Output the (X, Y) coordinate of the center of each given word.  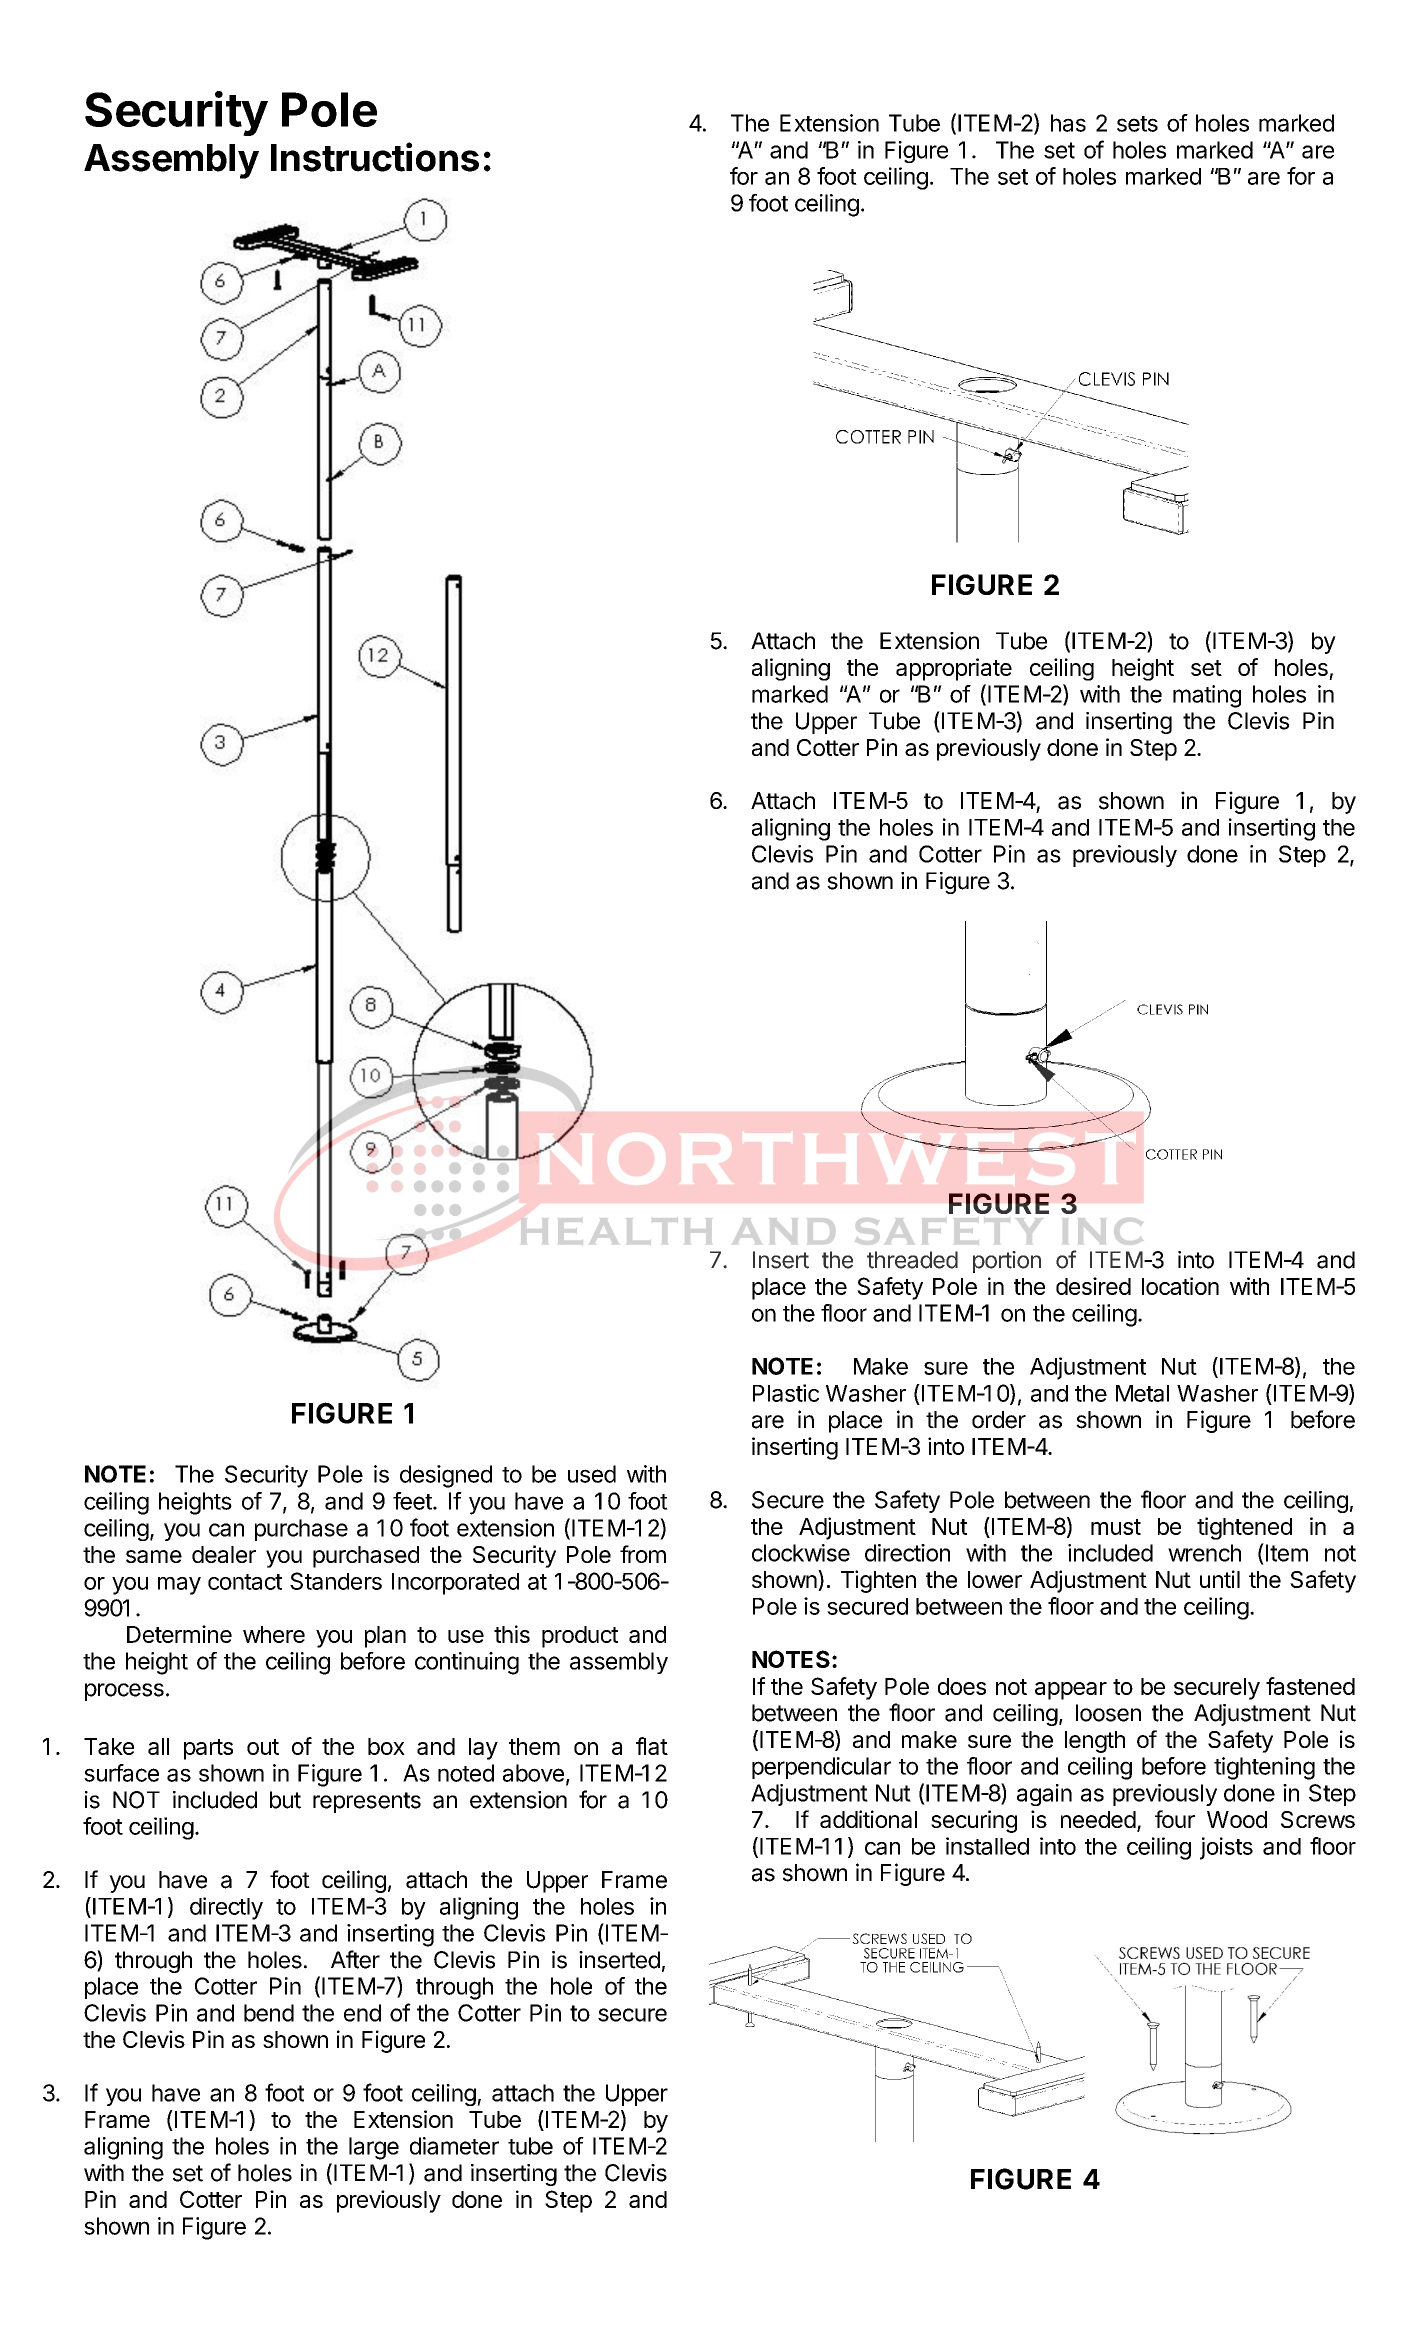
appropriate (954, 669)
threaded (912, 1260)
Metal (1142, 1393)
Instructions (375, 157)
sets (1137, 124)
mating (1207, 696)
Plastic (786, 1393)
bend (269, 2013)
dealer (224, 1554)
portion (1007, 1262)
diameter (454, 2146)
